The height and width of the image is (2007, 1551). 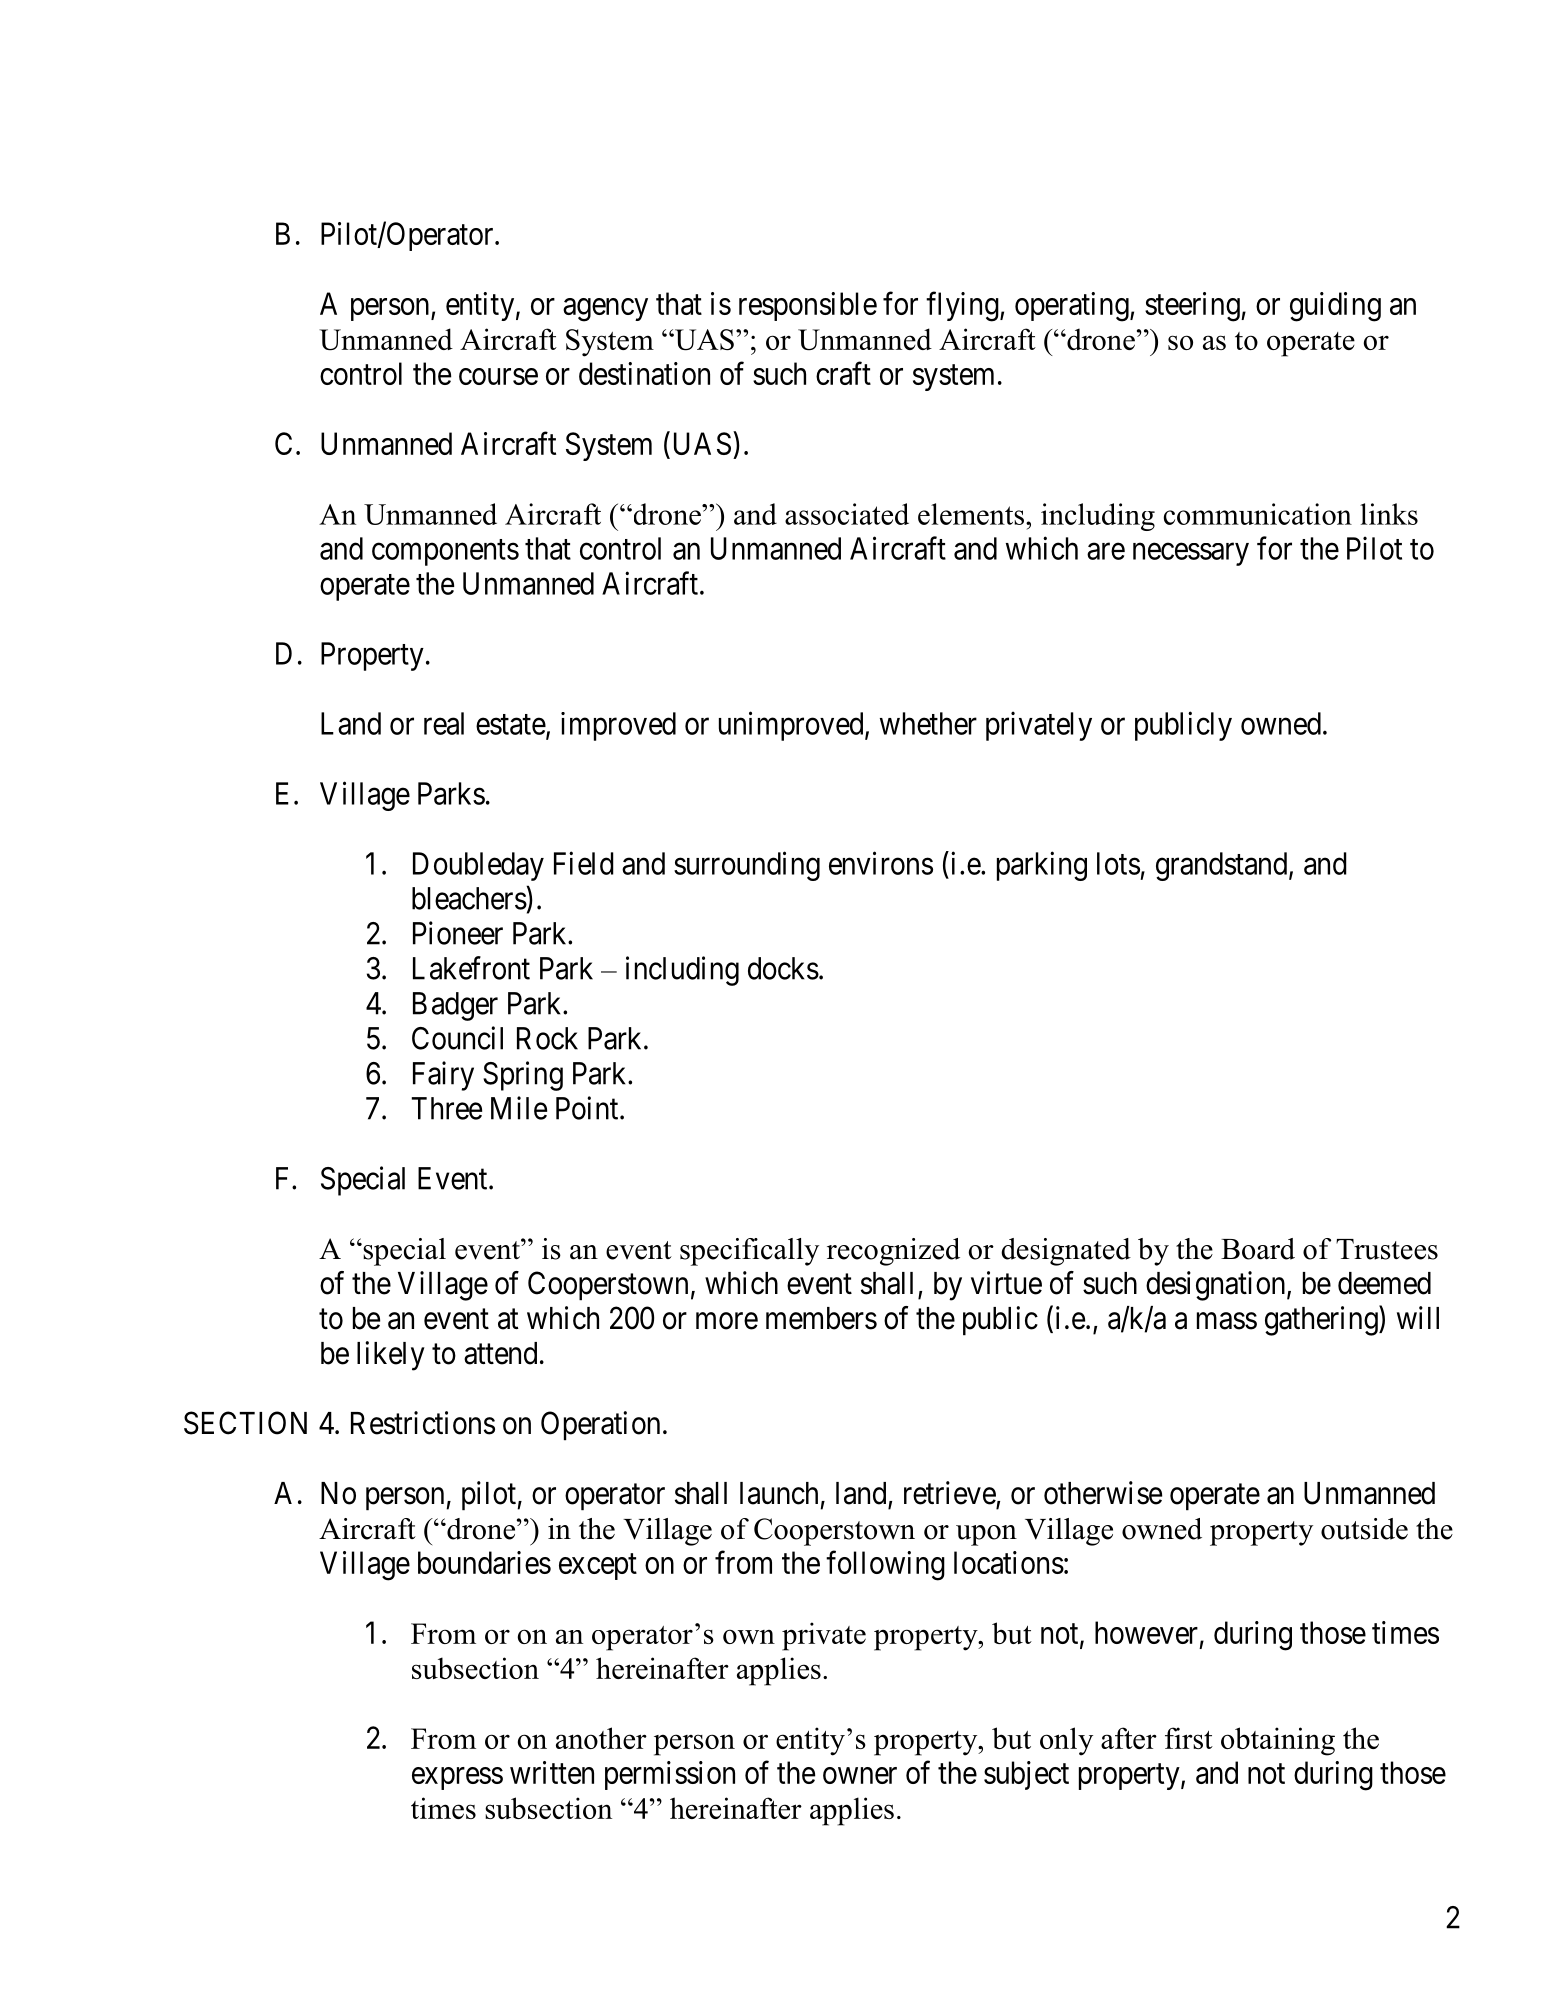 What do you see at coordinates (963, 307) in the image?
I see `flying` at bounding box center [963, 307].
